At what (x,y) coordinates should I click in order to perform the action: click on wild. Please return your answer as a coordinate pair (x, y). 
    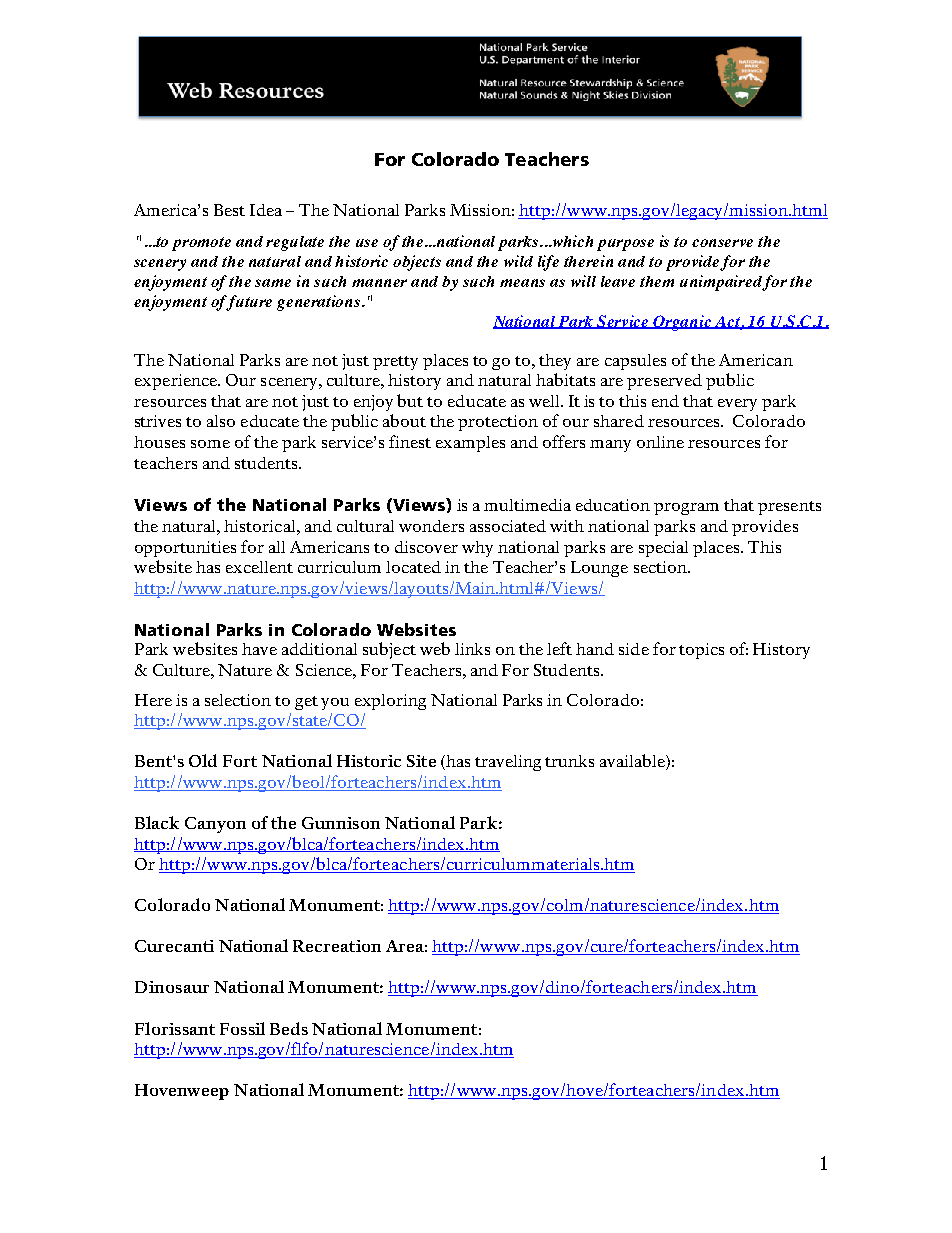
    Looking at the image, I should click on (518, 261).
